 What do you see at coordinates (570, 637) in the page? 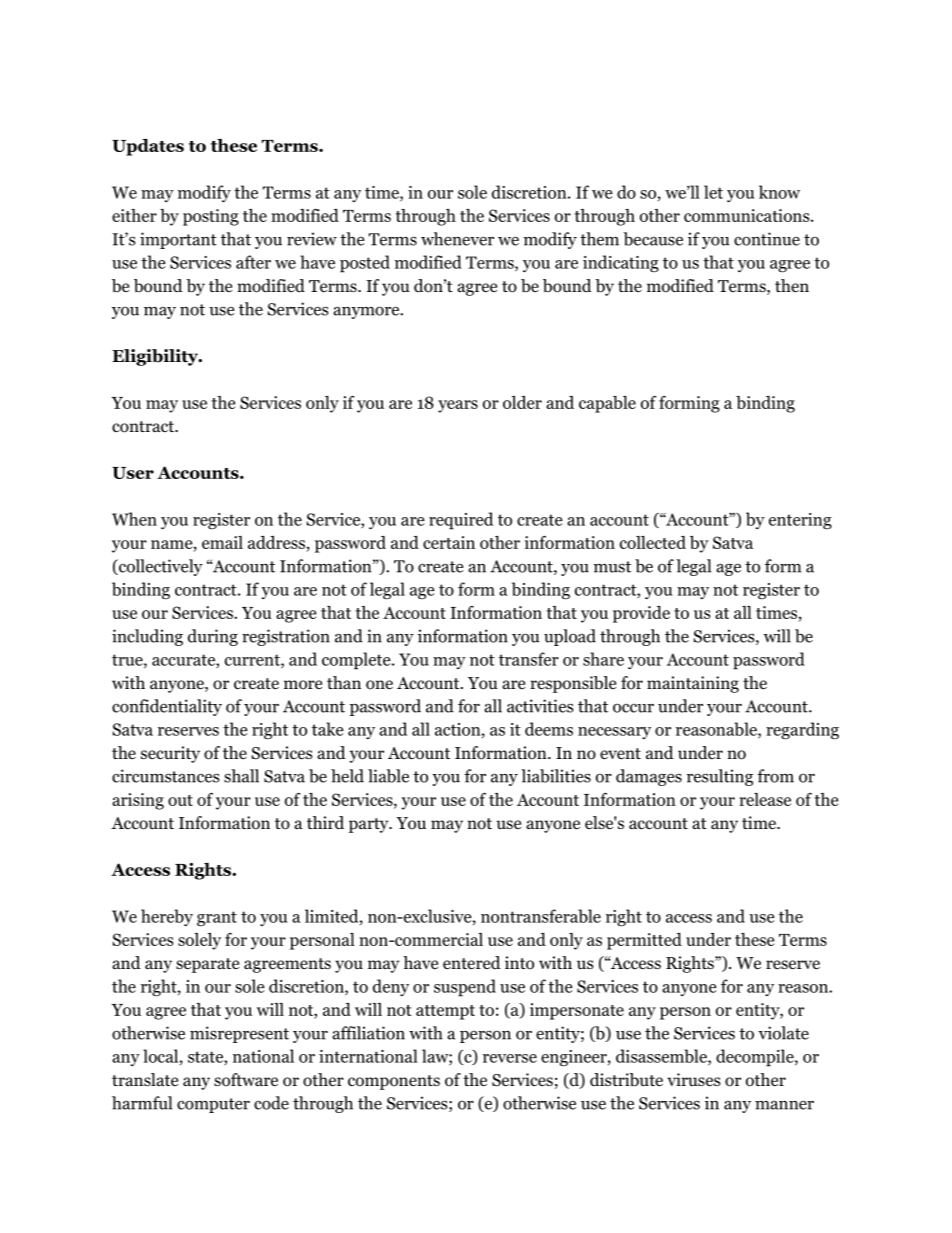
I see `upload` at bounding box center [570, 637].
